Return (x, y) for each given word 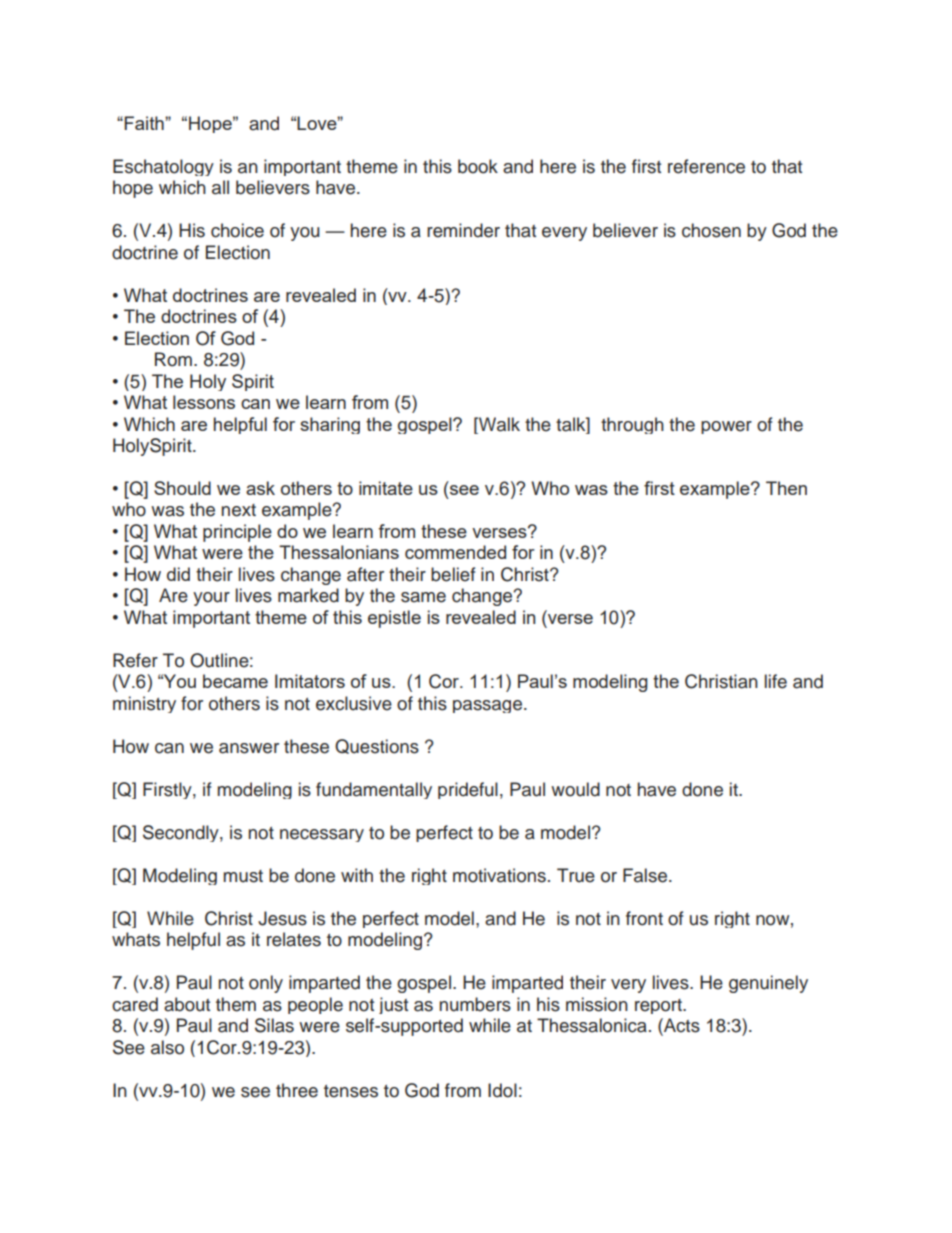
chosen (711, 230)
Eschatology (163, 167)
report (659, 1006)
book (478, 166)
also (167, 1047)
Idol (502, 1090)
